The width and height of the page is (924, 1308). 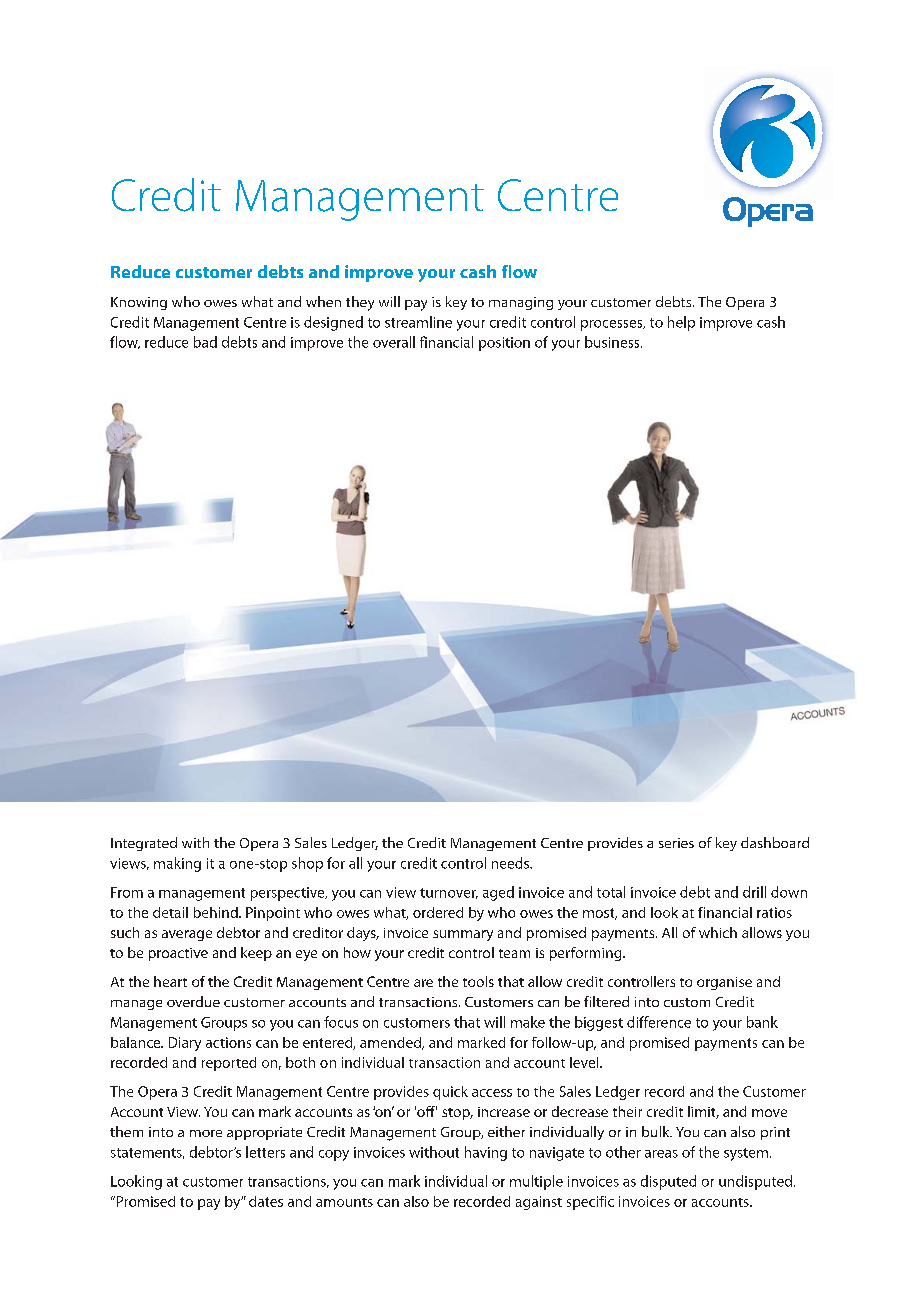 What do you see at coordinates (206, 1133) in the page?
I see `more` at bounding box center [206, 1133].
